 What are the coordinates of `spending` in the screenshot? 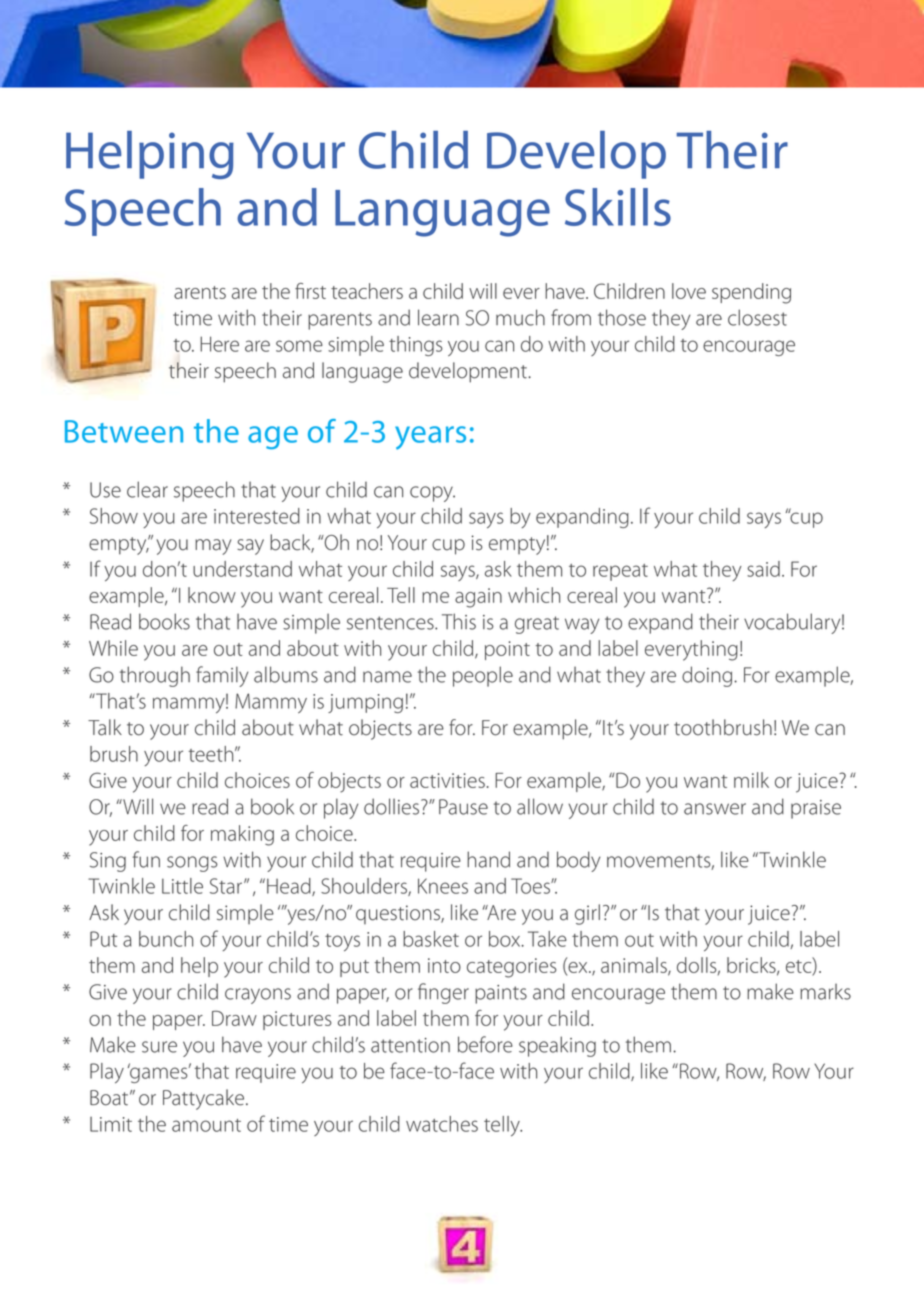 It's located at (751, 293).
